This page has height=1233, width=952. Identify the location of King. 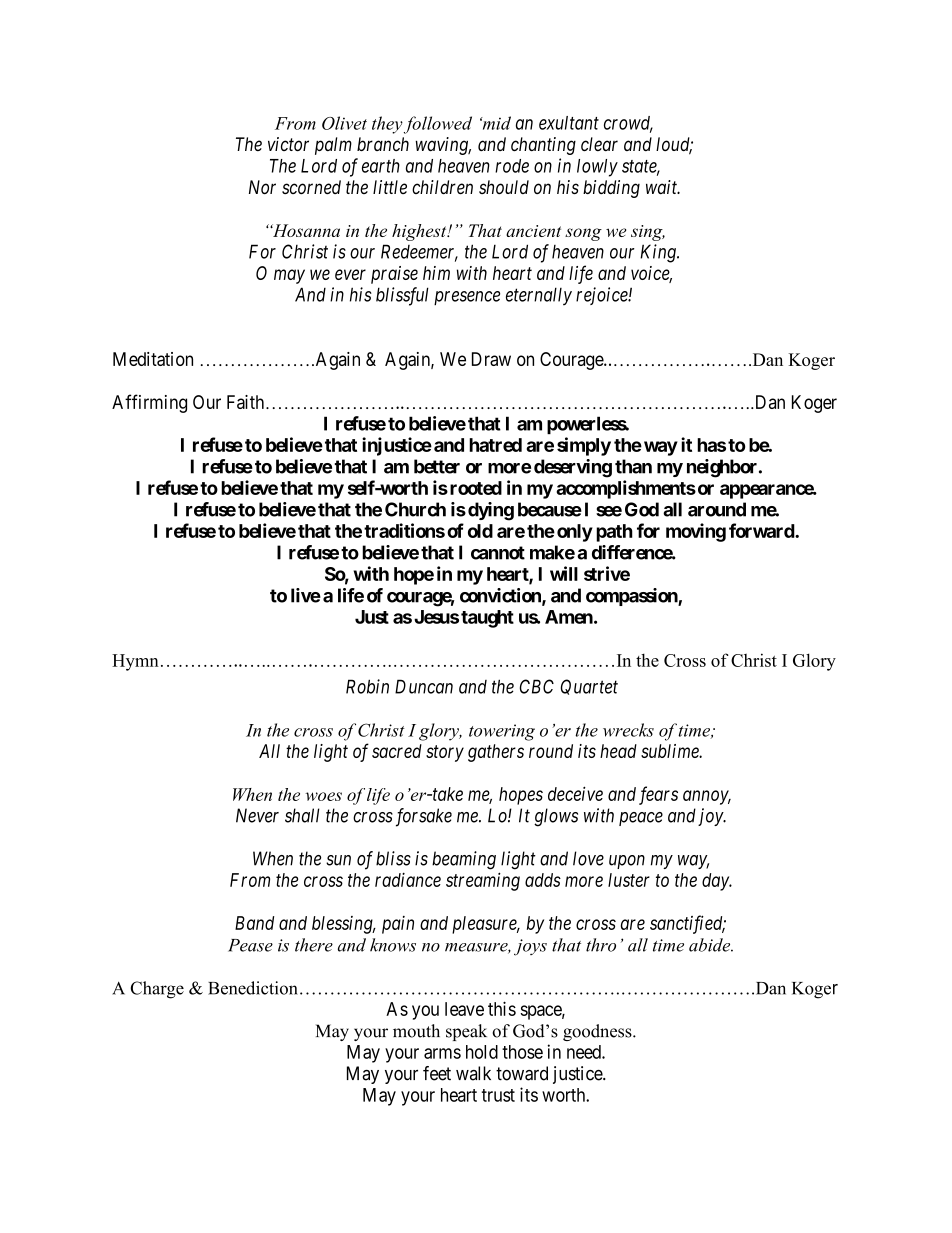
(659, 253).
